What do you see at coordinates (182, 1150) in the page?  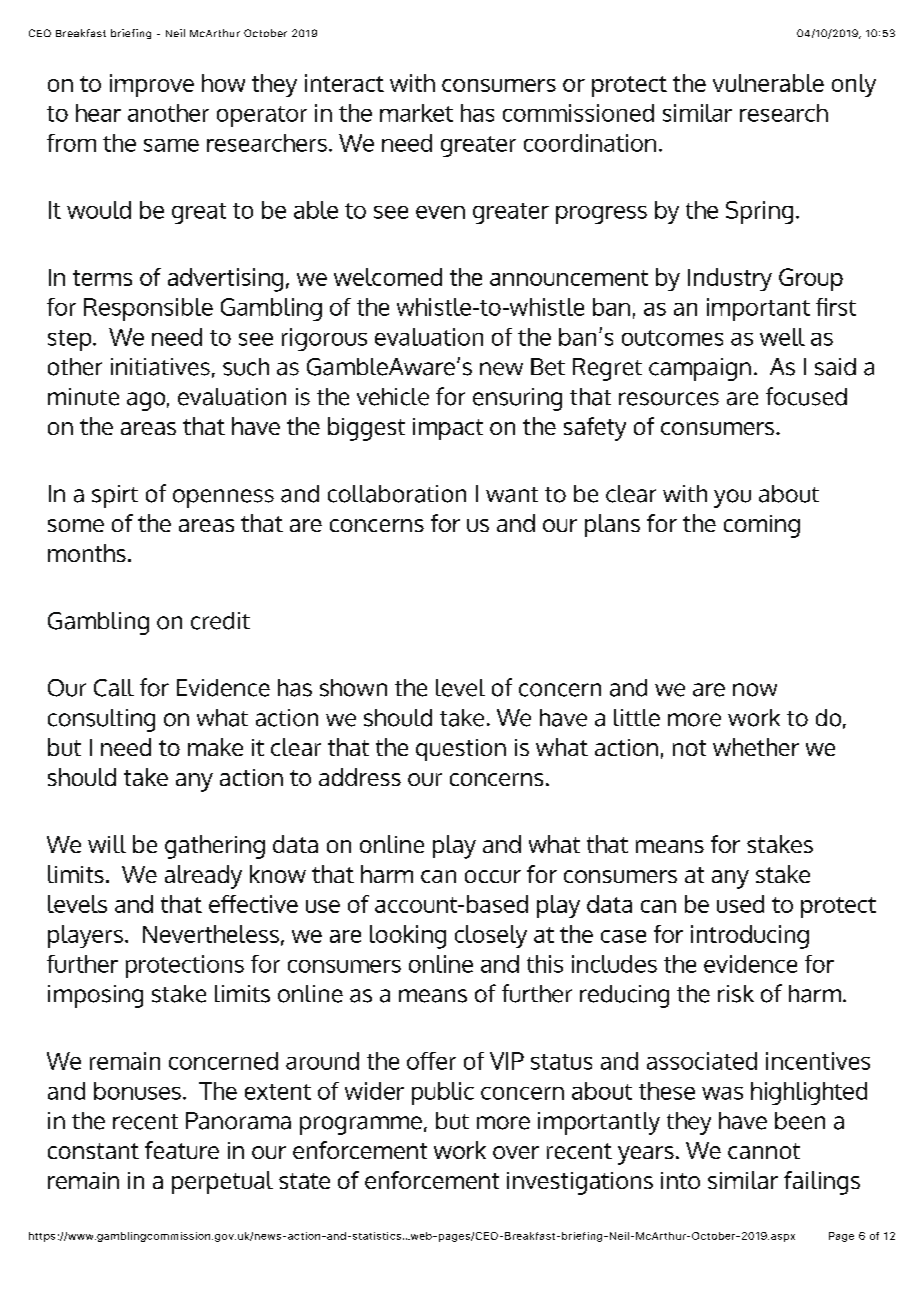 I see `feature` at bounding box center [182, 1150].
